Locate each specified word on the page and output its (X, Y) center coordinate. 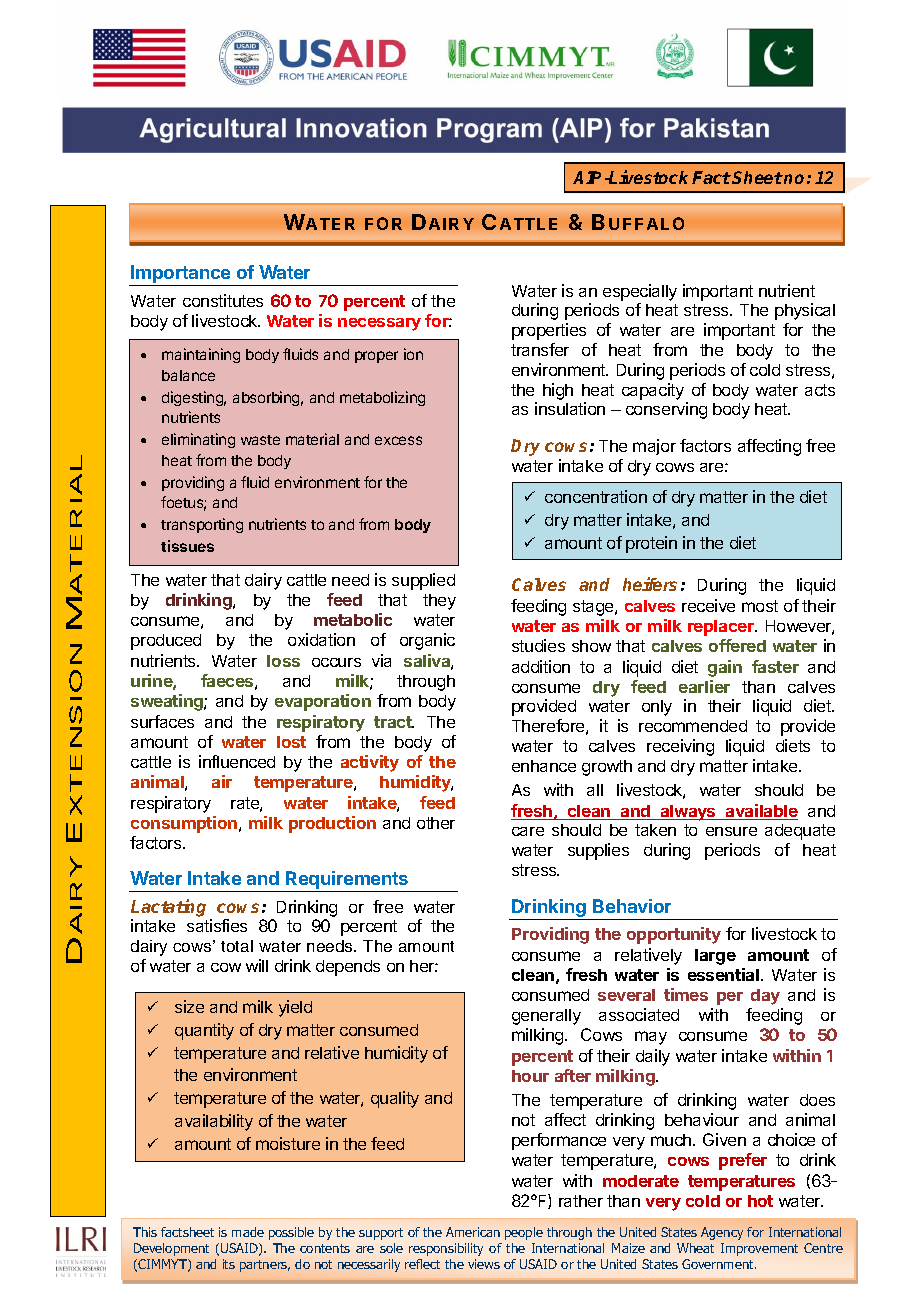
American (473, 1232)
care (528, 831)
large (715, 957)
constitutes (223, 300)
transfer (540, 349)
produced (166, 642)
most (760, 606)
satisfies (217, 925)
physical (805, 311)
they (439, 602)
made (248, 1232)
